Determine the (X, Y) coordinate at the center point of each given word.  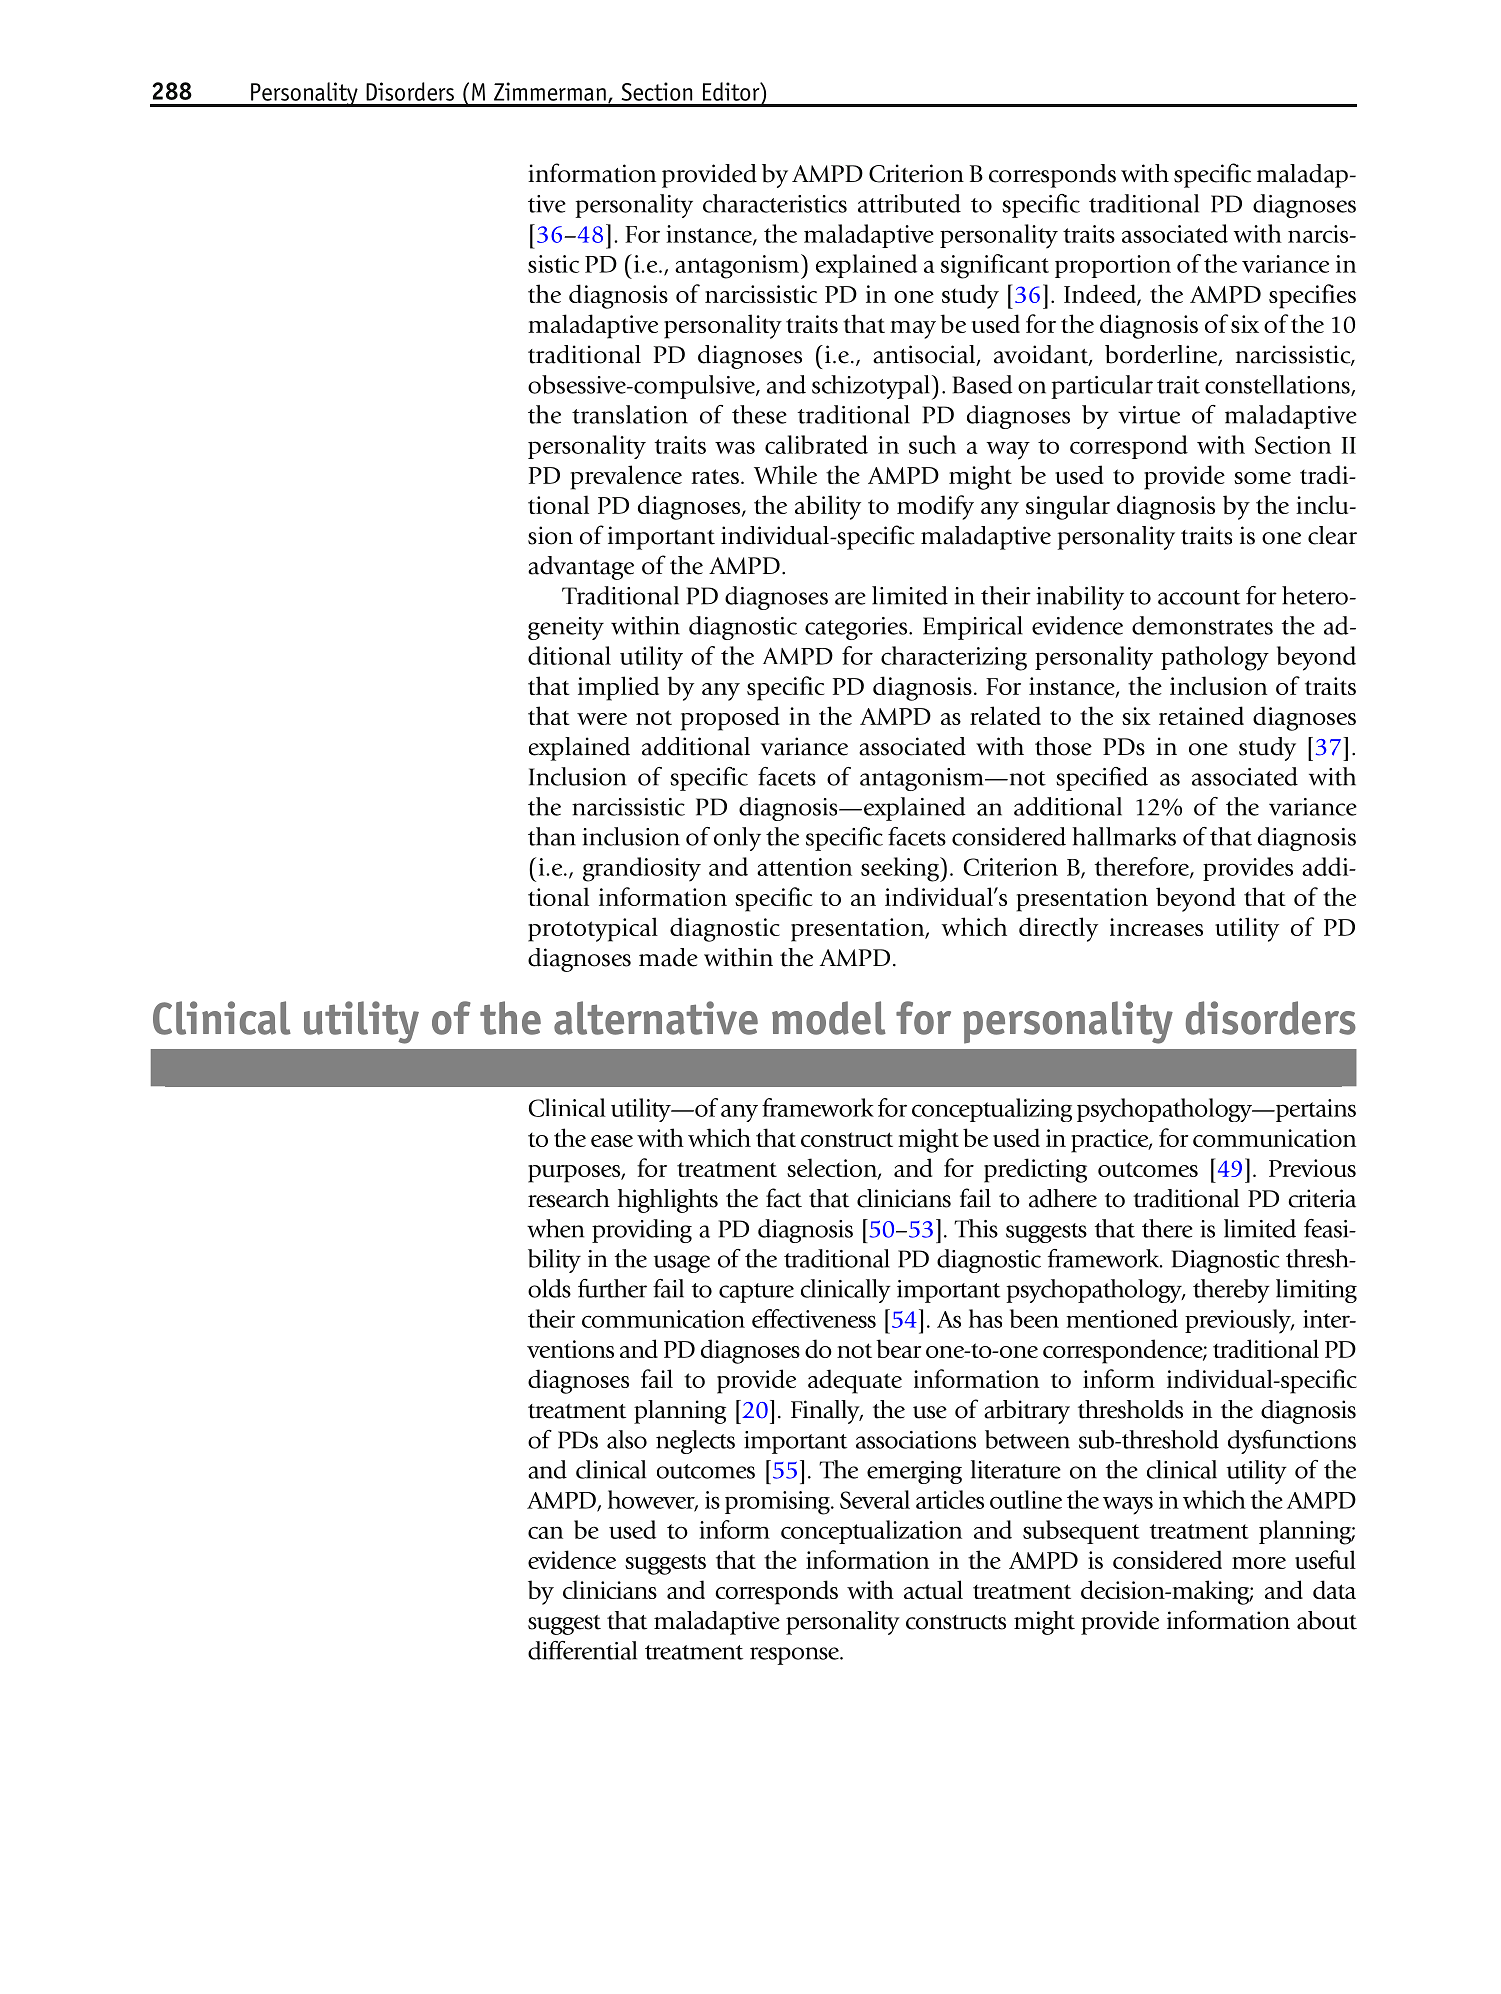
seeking (901, 869)
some (1262, 478)
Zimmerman (550, 91)
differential (582, 1650)
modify (935, 507)
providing (642, 1231)
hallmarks (1124, 836)
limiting (1316, 1291)
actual (933, 1589)
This (976, 1228)
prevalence (626, 477)
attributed (909, 203)
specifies (1312, 296)
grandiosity (642, 869)
